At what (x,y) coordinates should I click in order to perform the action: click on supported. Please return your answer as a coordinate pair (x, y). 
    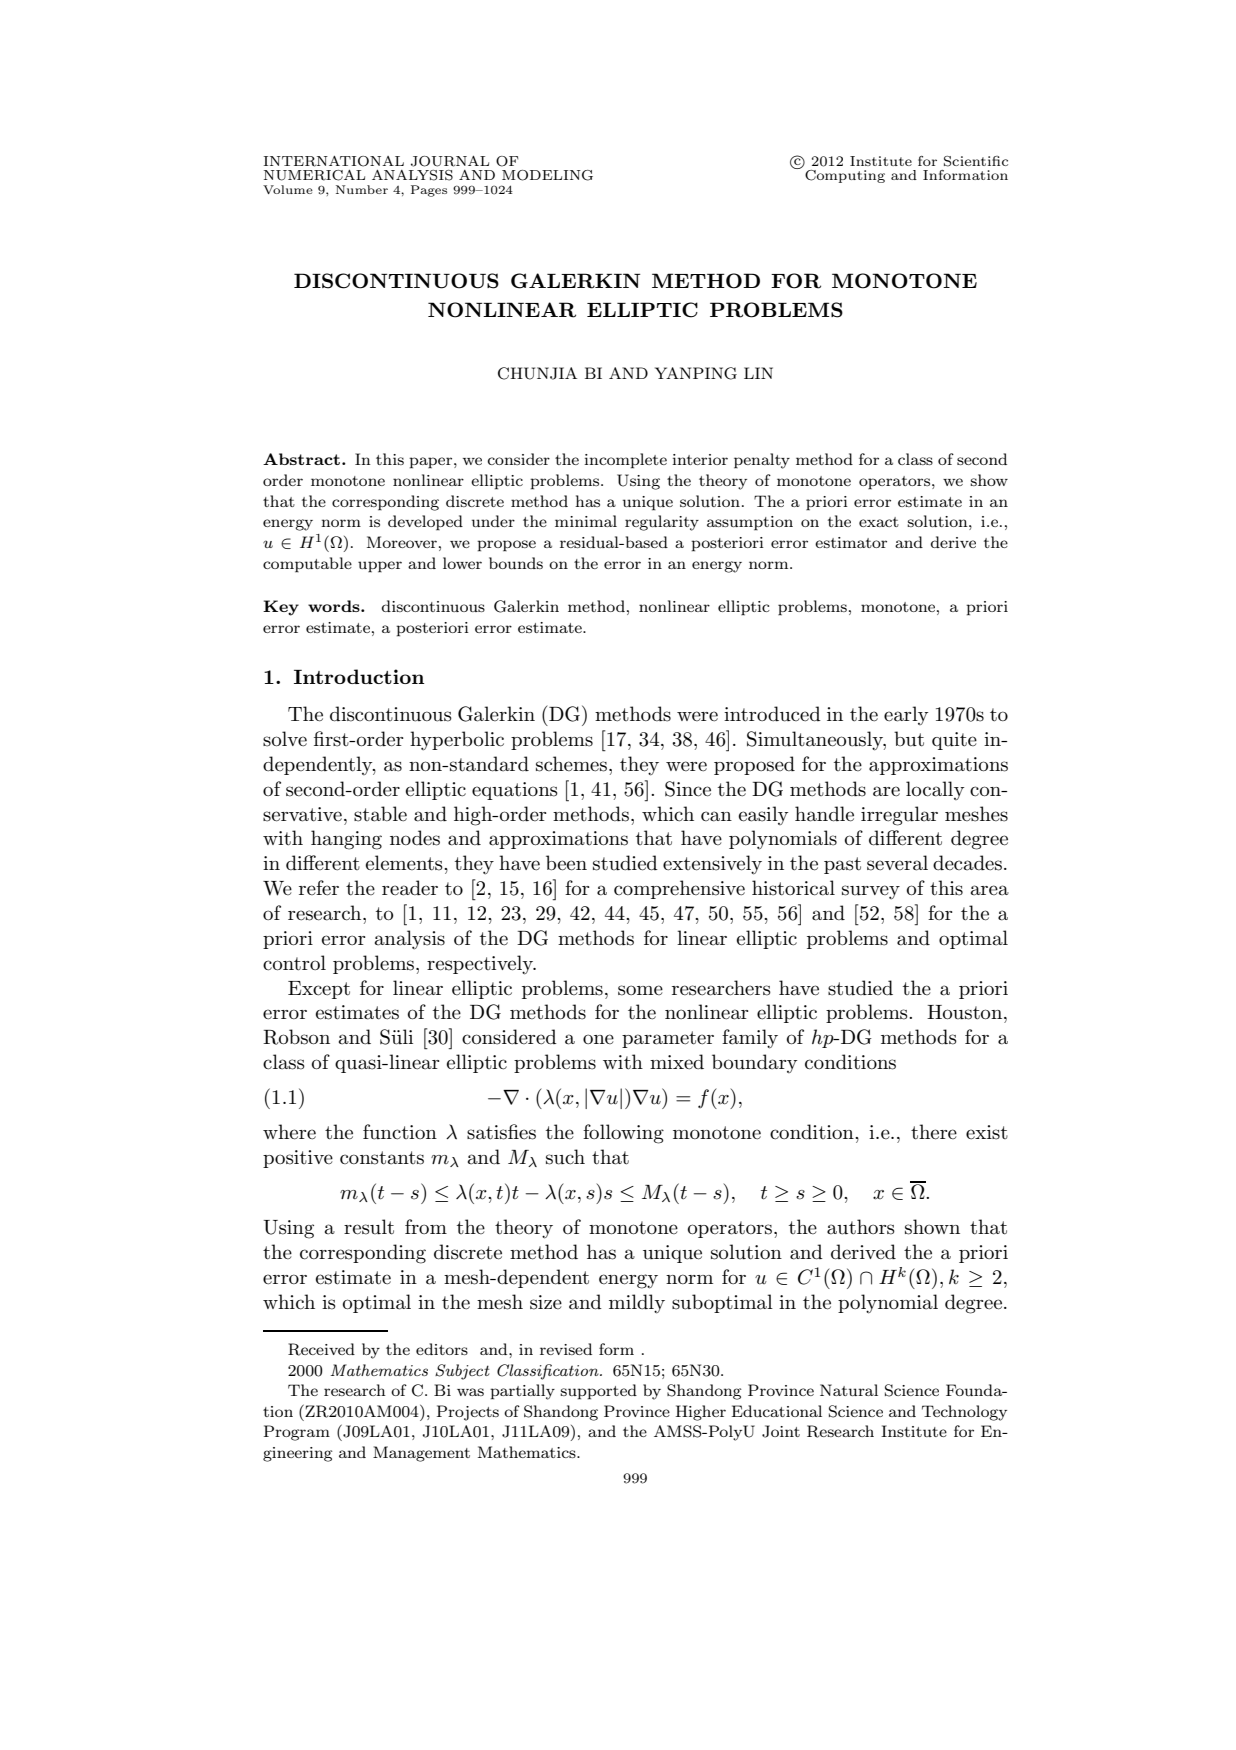
    Looking at the image, I should click on (598, 1392).
